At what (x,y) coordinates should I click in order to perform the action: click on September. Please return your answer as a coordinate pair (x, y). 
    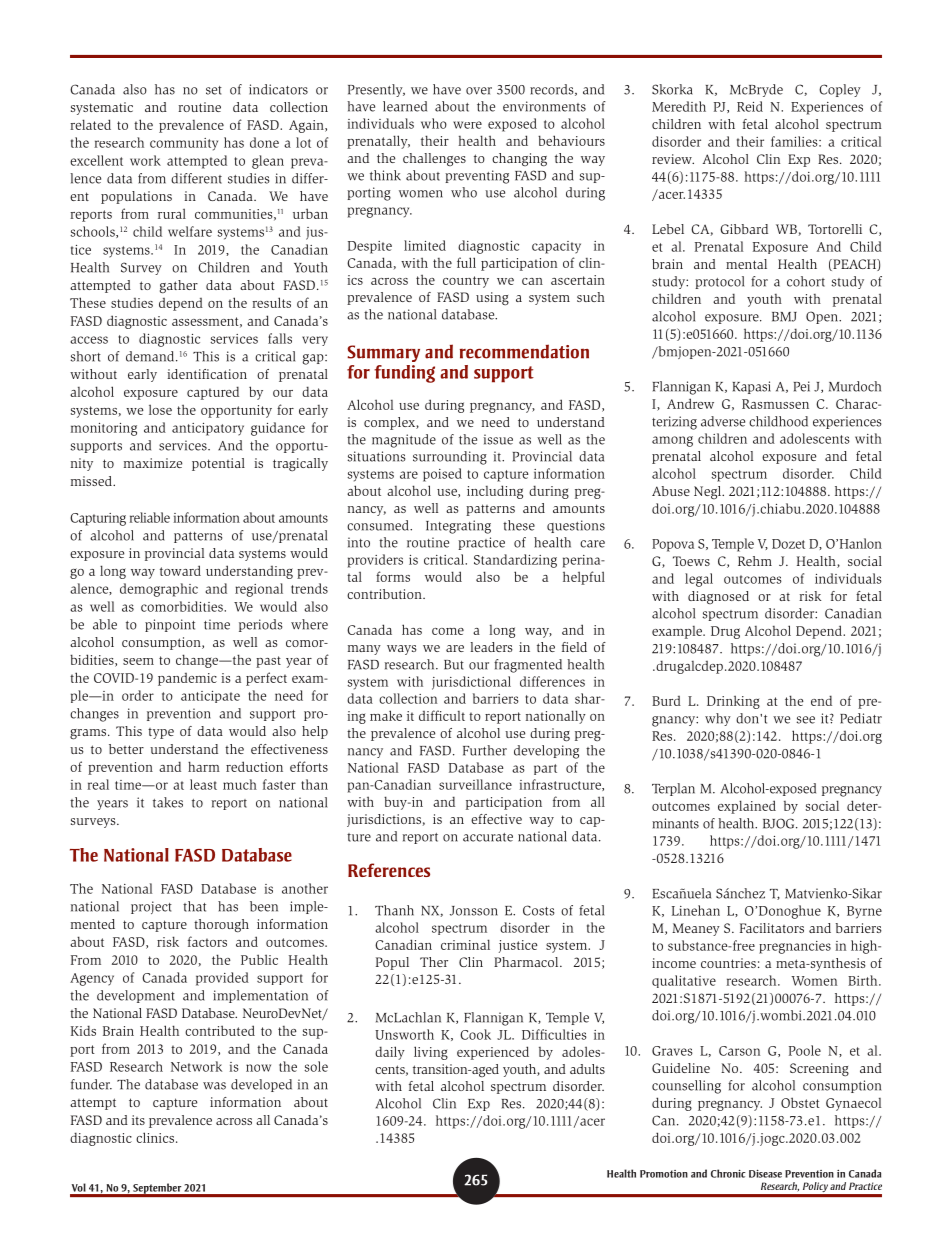
    Looking at the image, I should click on (157, 1189).
